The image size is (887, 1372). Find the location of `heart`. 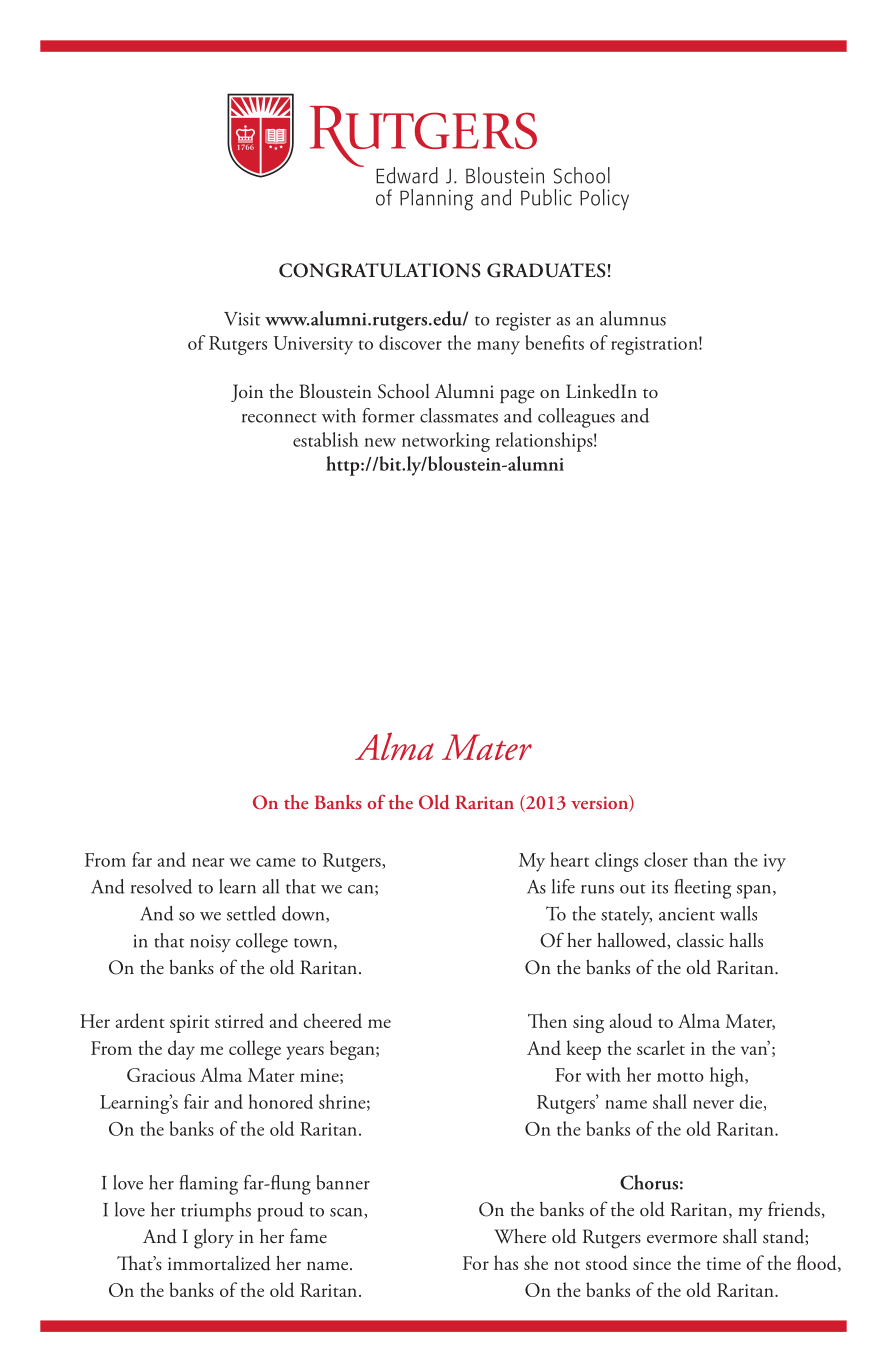

heart is located at coordinates (569, 859).
